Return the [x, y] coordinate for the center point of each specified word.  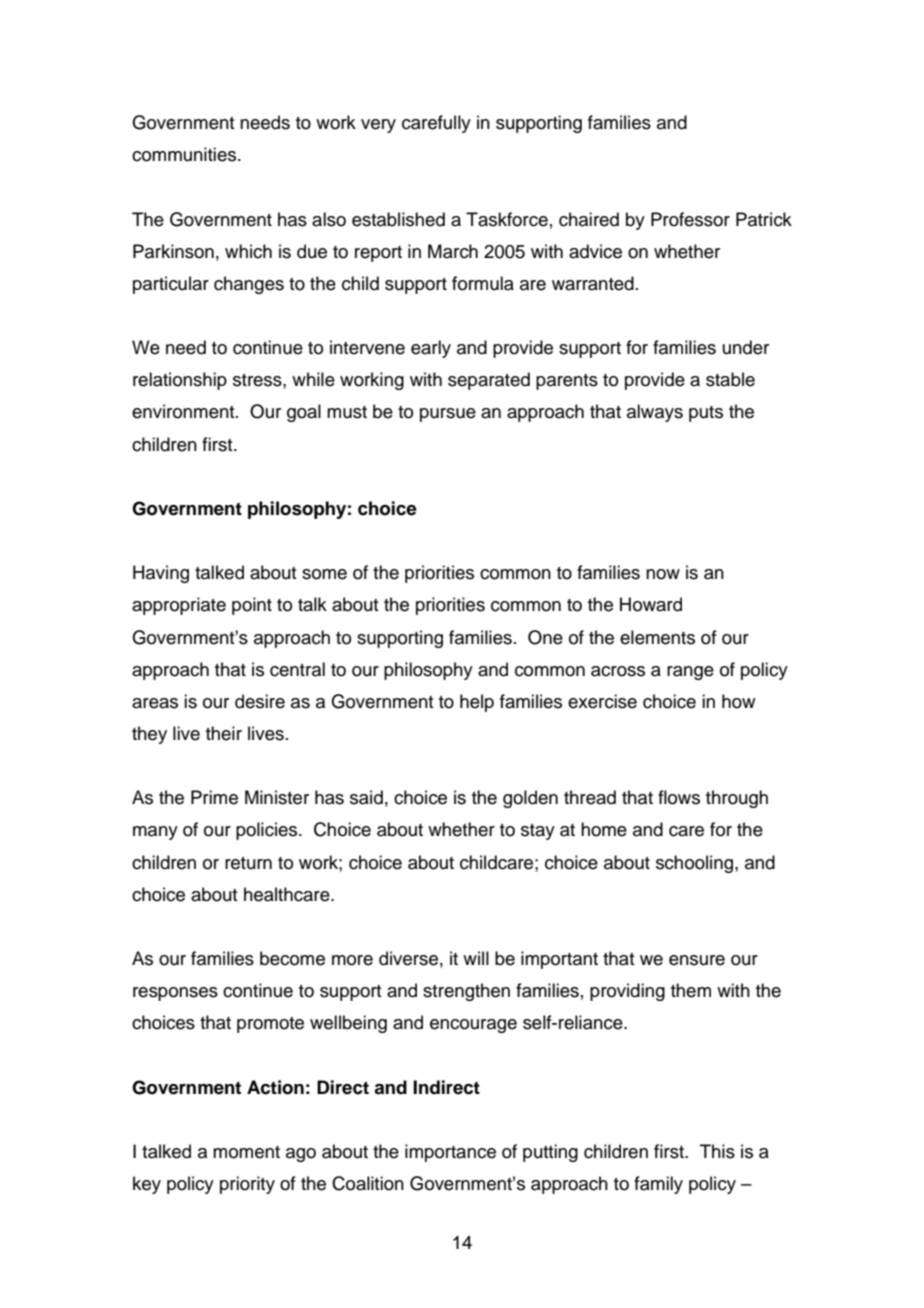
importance [450, 1153]
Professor [690, 219]
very [378, 126]
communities [185, 154]
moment [246, 1152]
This [717, 1151]
